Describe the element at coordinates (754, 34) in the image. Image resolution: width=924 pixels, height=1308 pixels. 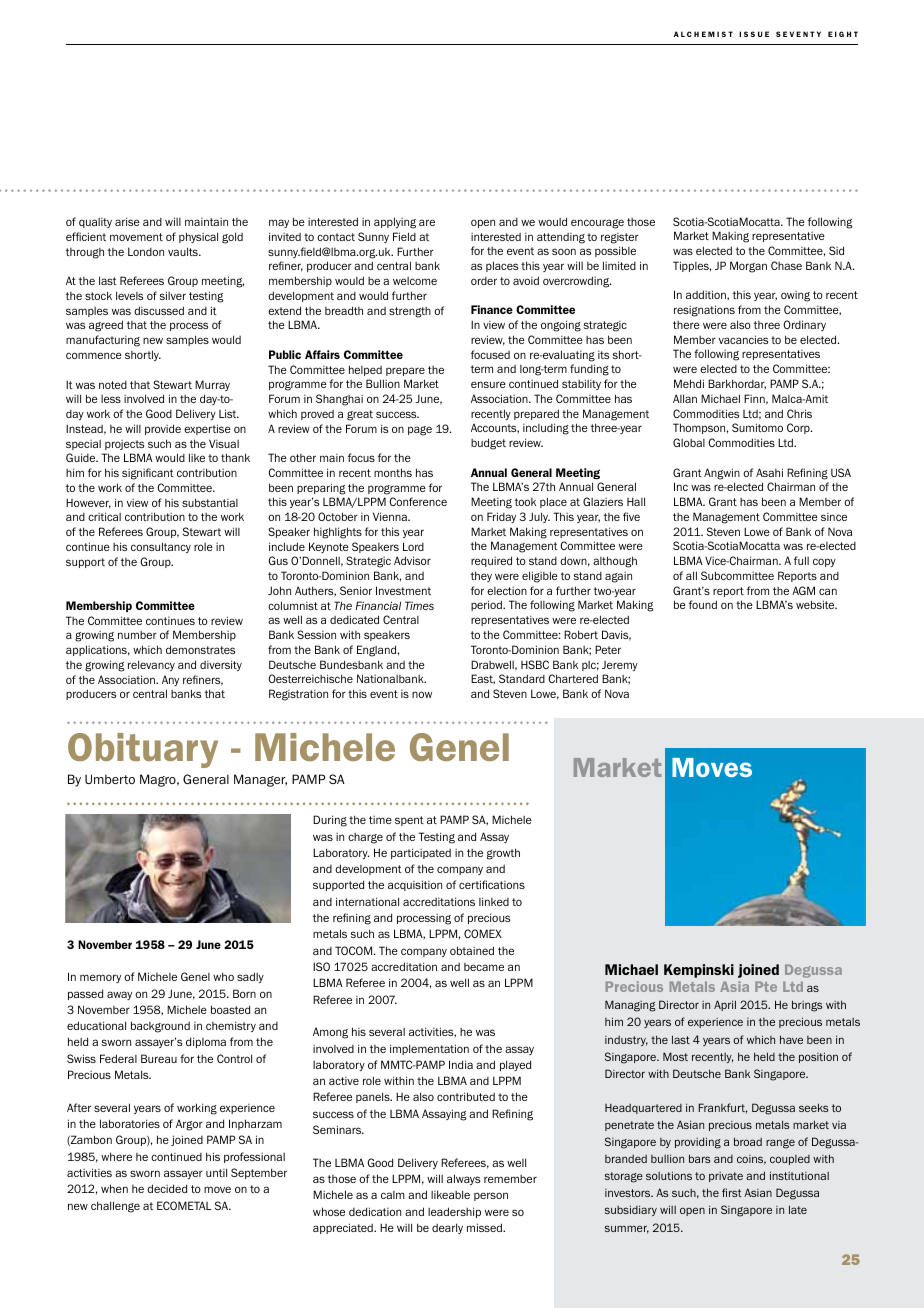
I see `ISSUE` at that location.
